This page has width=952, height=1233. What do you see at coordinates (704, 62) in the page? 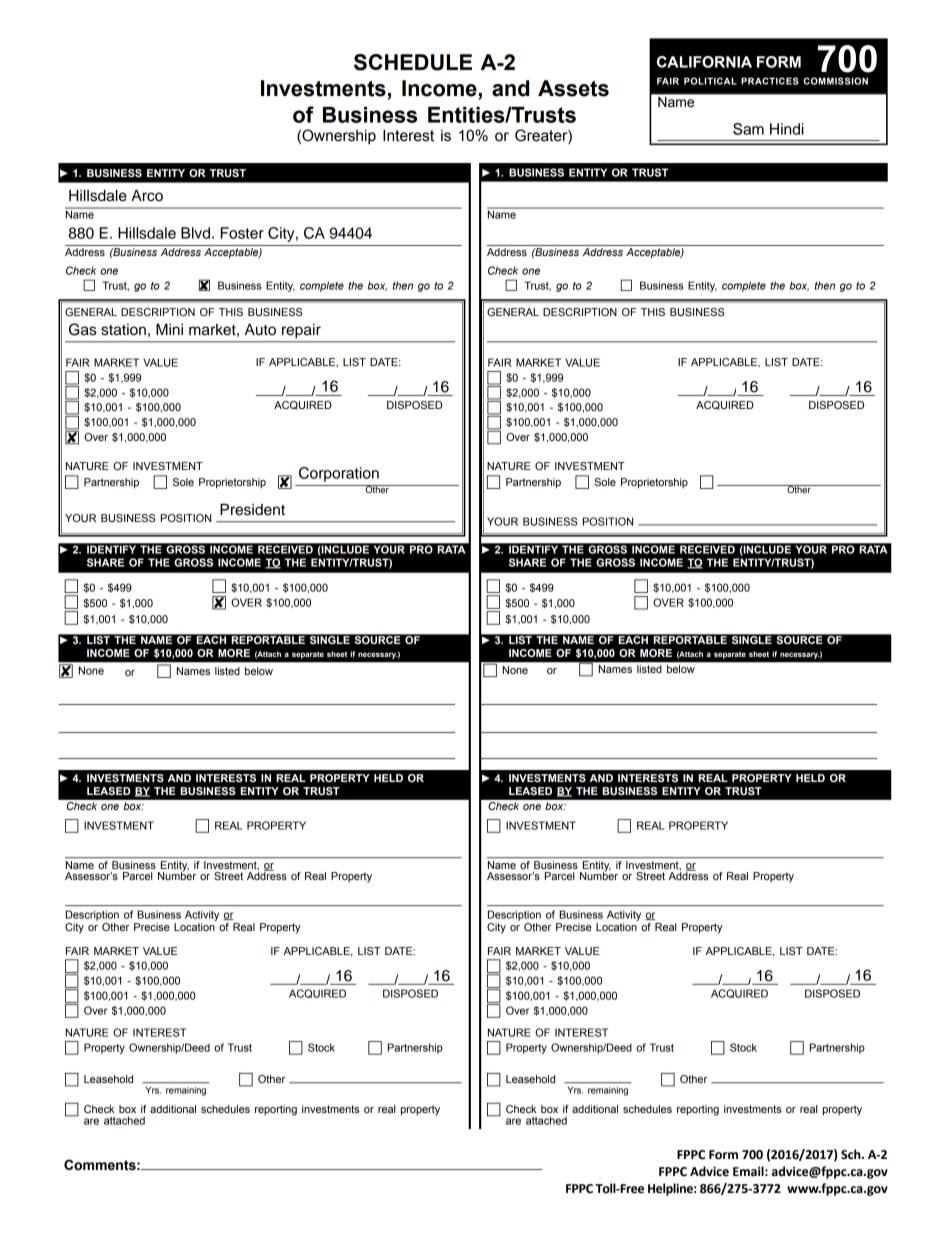
I see `CALIFORNIA` at bounding box center [704, 62].
